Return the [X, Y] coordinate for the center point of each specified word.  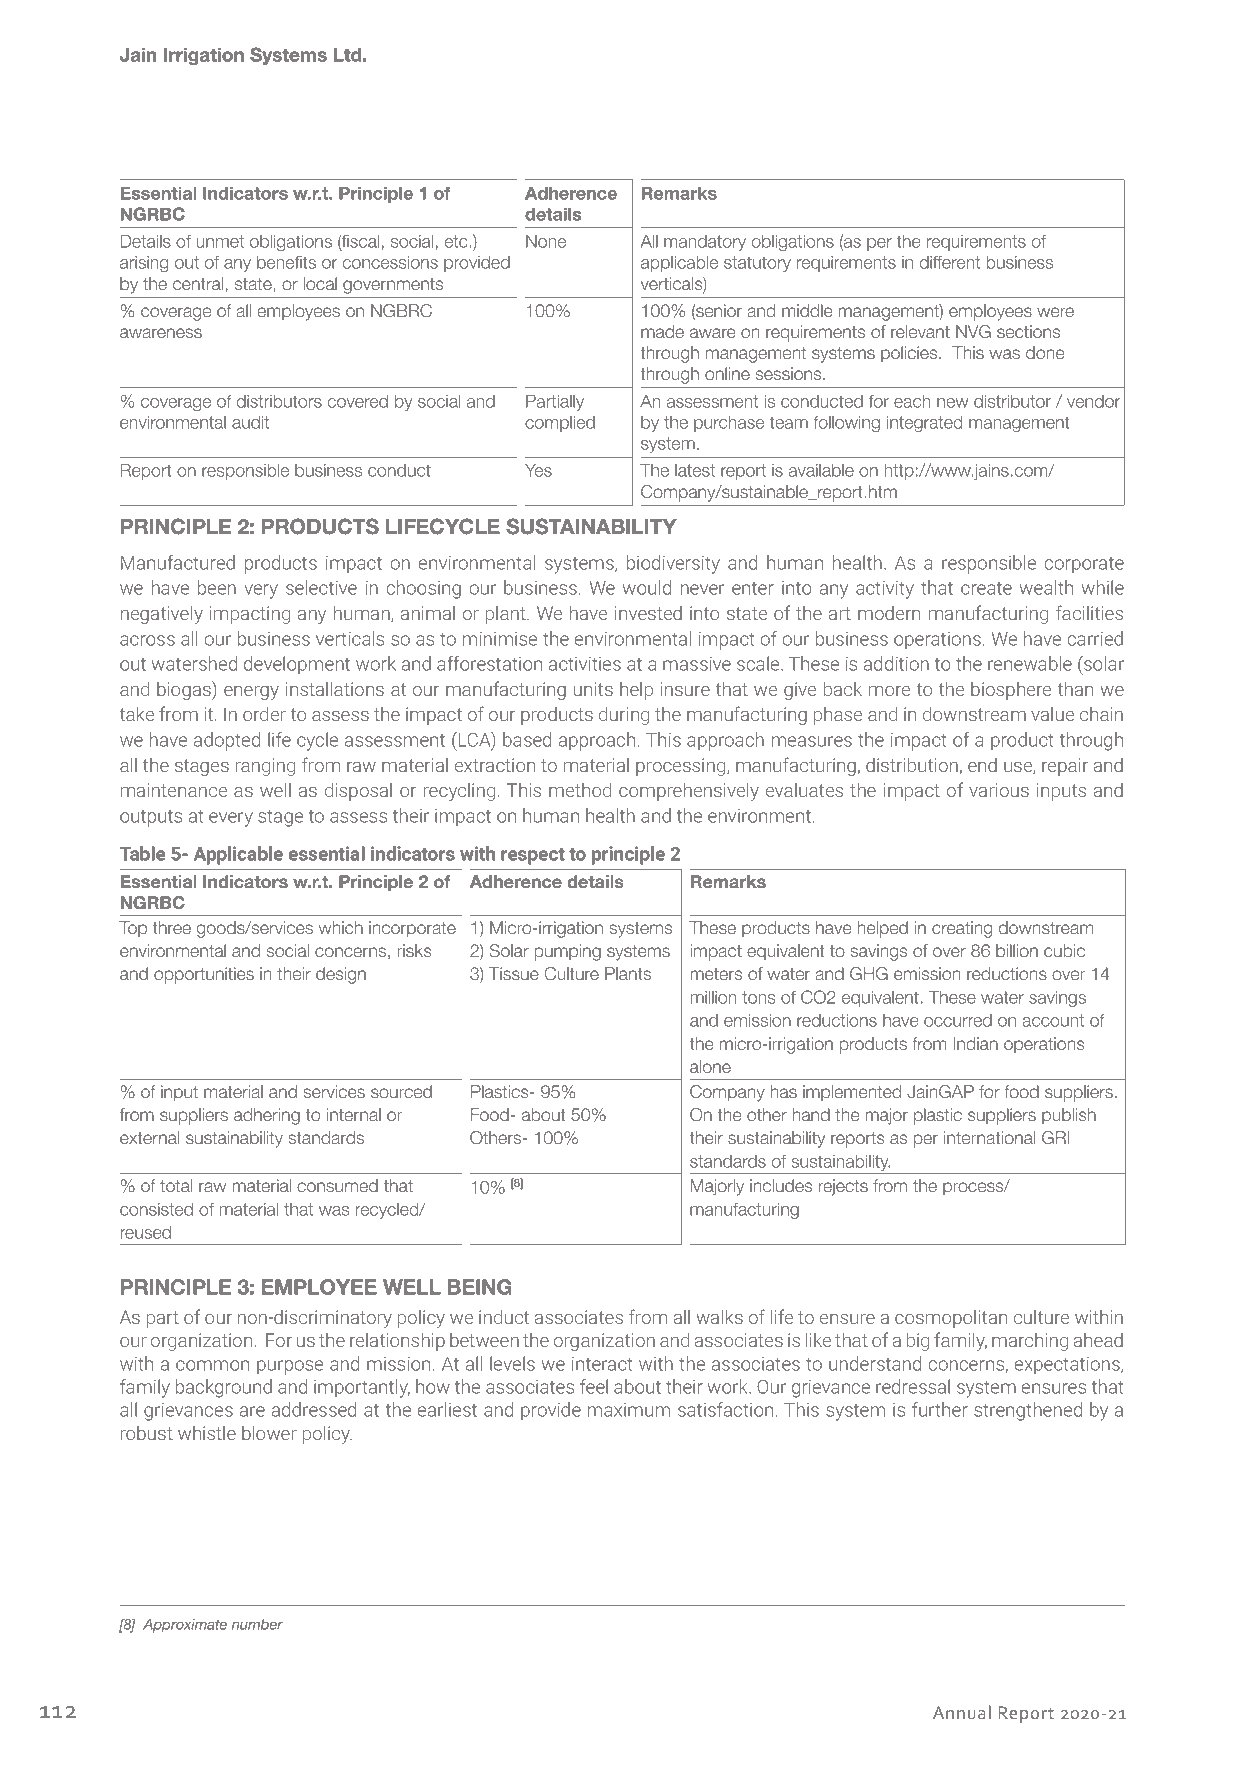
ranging [265, 767]
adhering [267, 1116]
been [217, 587]
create [986, 588]
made [662, 331]
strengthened [1028, 1411]
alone [710, 1066]
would [647, 587]
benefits [286, 262]
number [257, 1624]
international [989, 1137]
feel [594, 1386]
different [950, 262]
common [212, 1365]
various [999, 790]
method [580, 790]
